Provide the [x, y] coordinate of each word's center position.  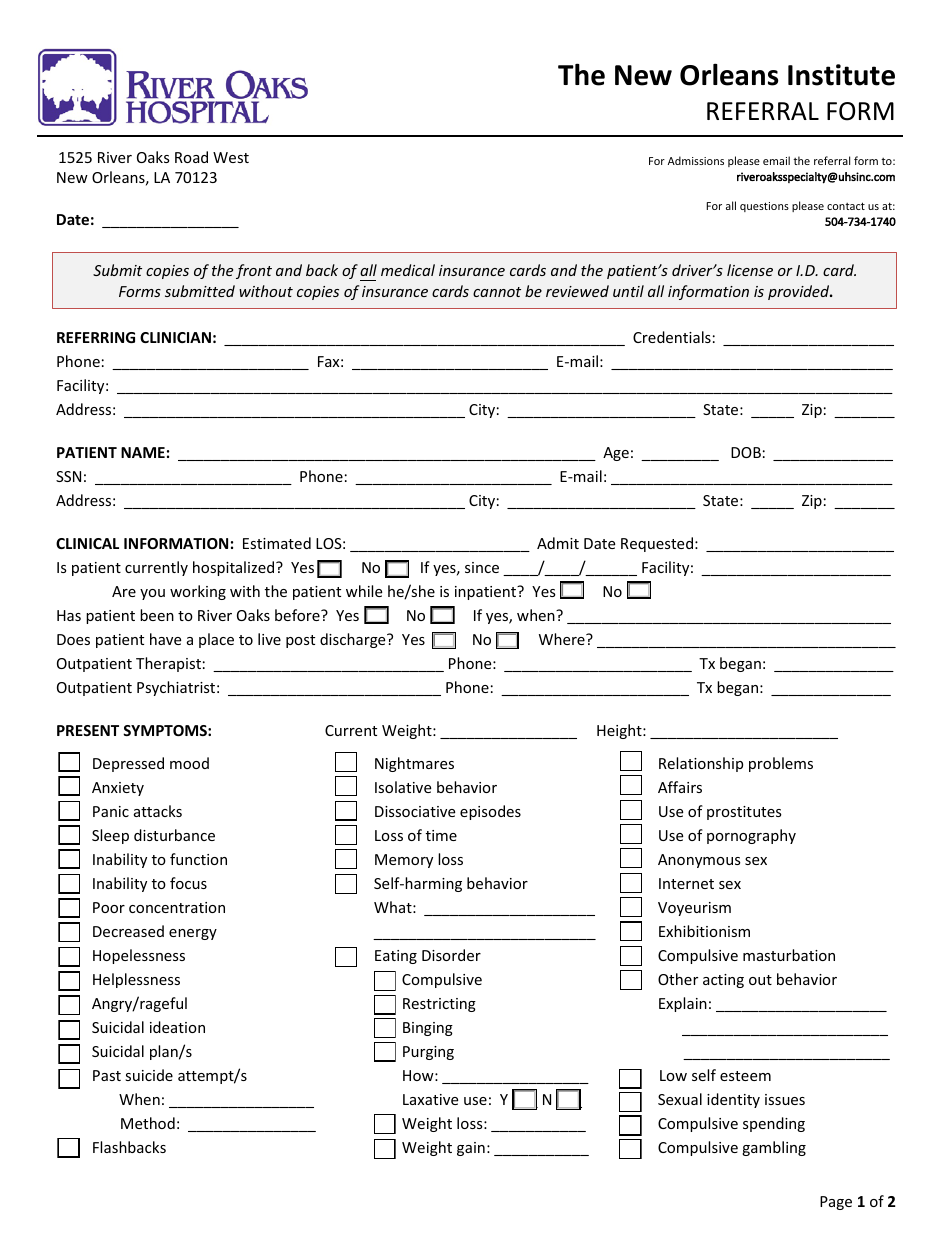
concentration [177, 907]
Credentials [672, 337]
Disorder [451, 955]
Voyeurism [694, 909]
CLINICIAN [175, 337]
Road [191, 157]
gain [471, 1149]
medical [408, 270]
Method [148, 1123]
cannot [497, 292]
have [165, 639]
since [482, 567]
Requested [657, 544]
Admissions [696, 160]
